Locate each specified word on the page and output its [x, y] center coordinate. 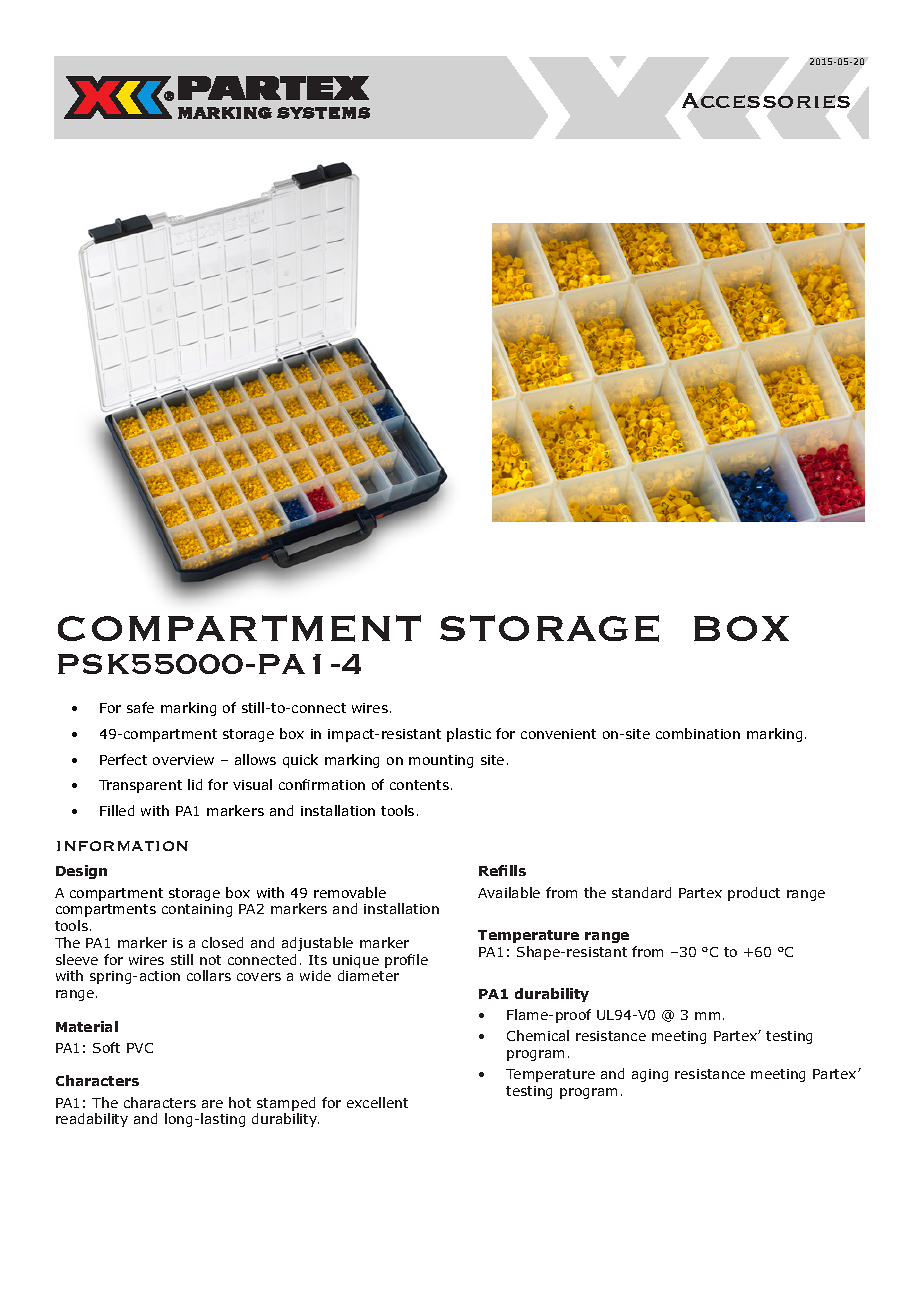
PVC [140, 1048]
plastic [469, 735]
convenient [558, 734]
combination [698, 733]
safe [140, 707]
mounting [441, 761]
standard [641, 892]
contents [421, 785]
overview [183, 760]
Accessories [766, 100]
